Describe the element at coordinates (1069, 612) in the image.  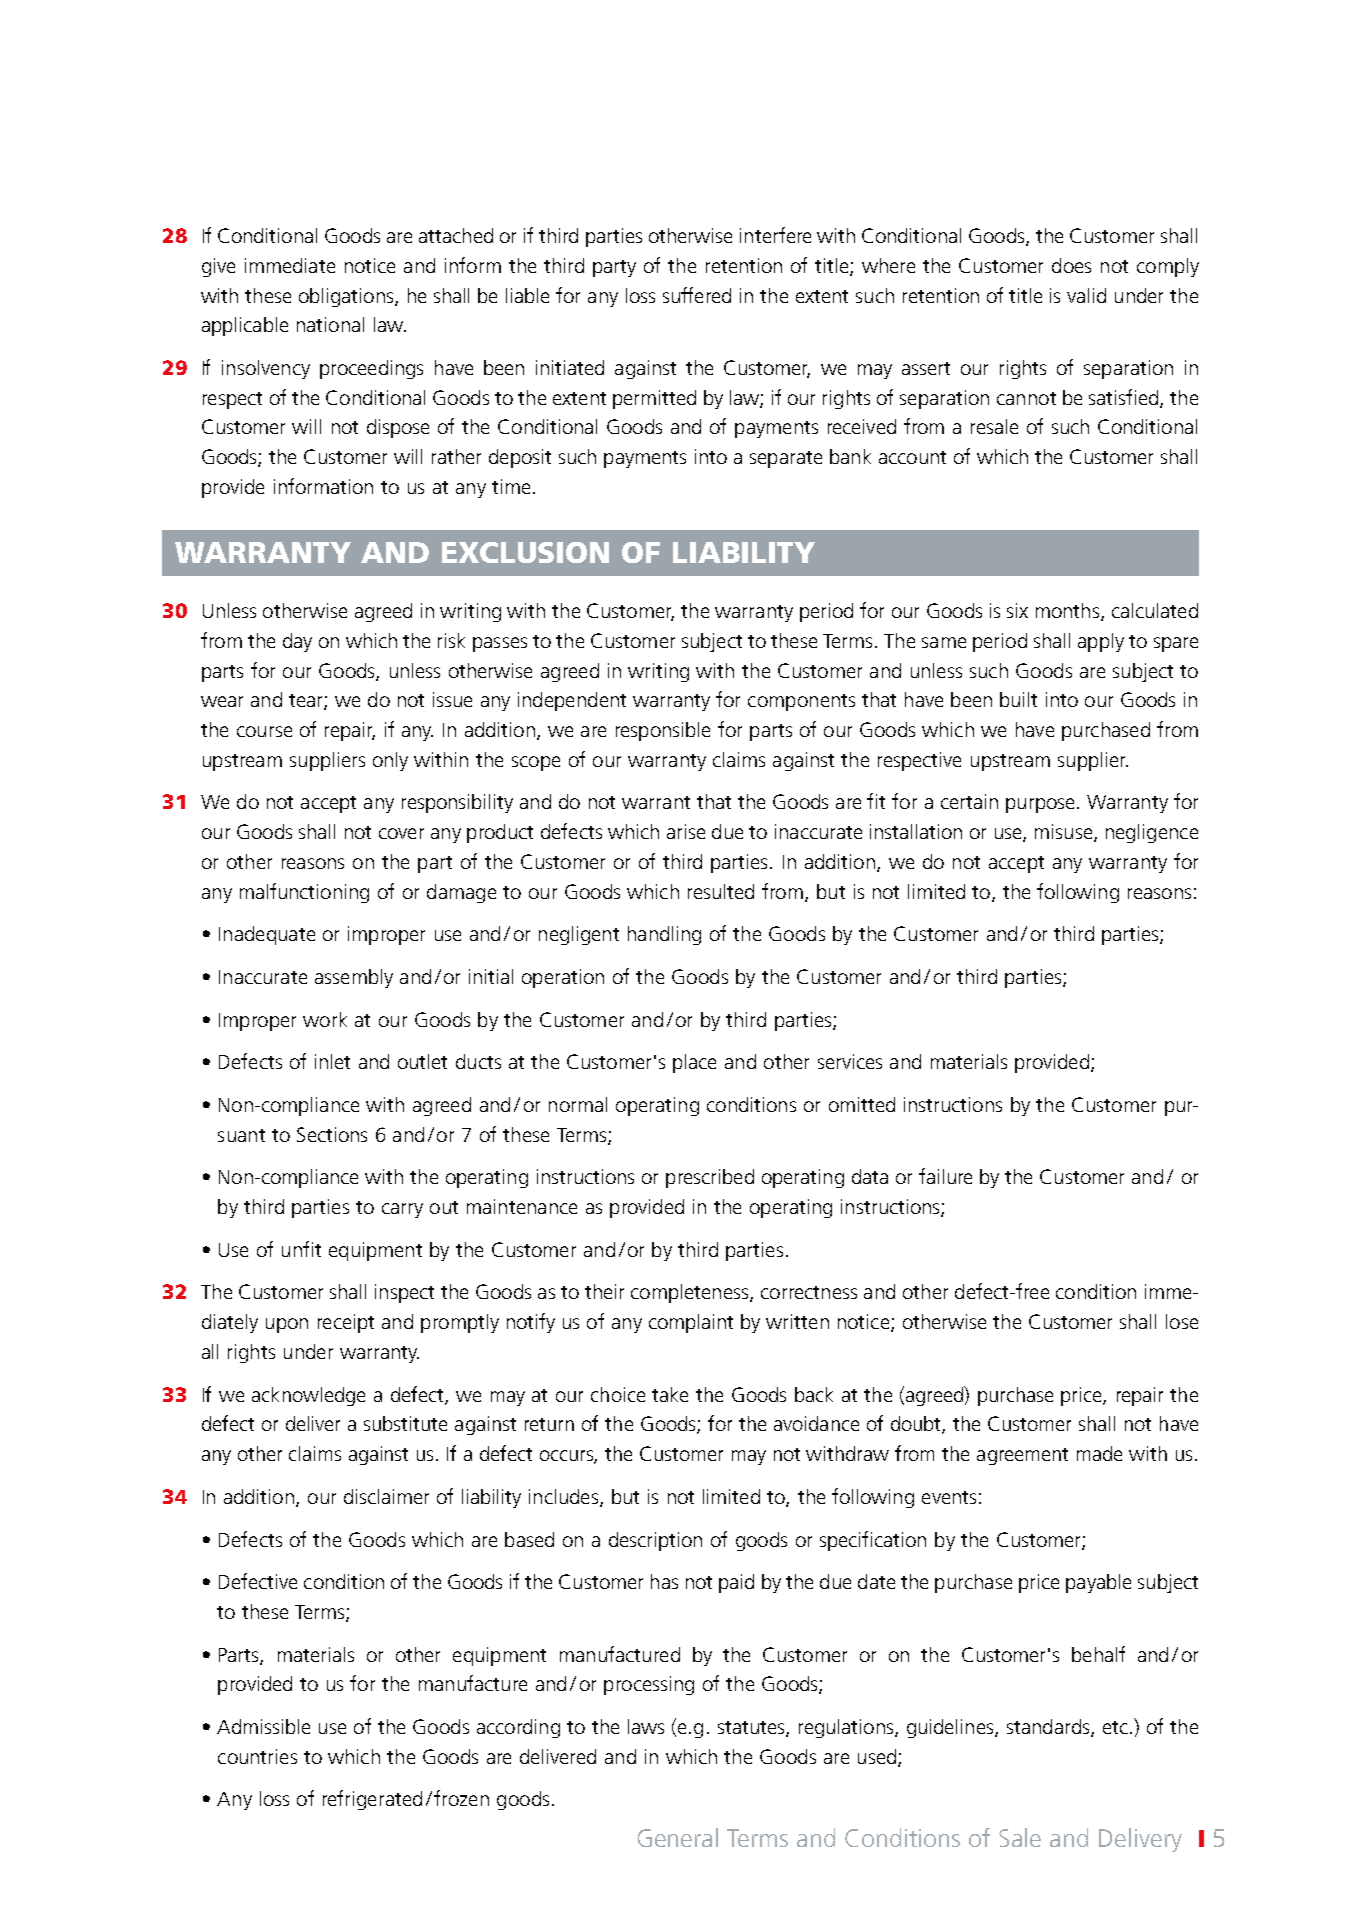
I see `months` at that location.
